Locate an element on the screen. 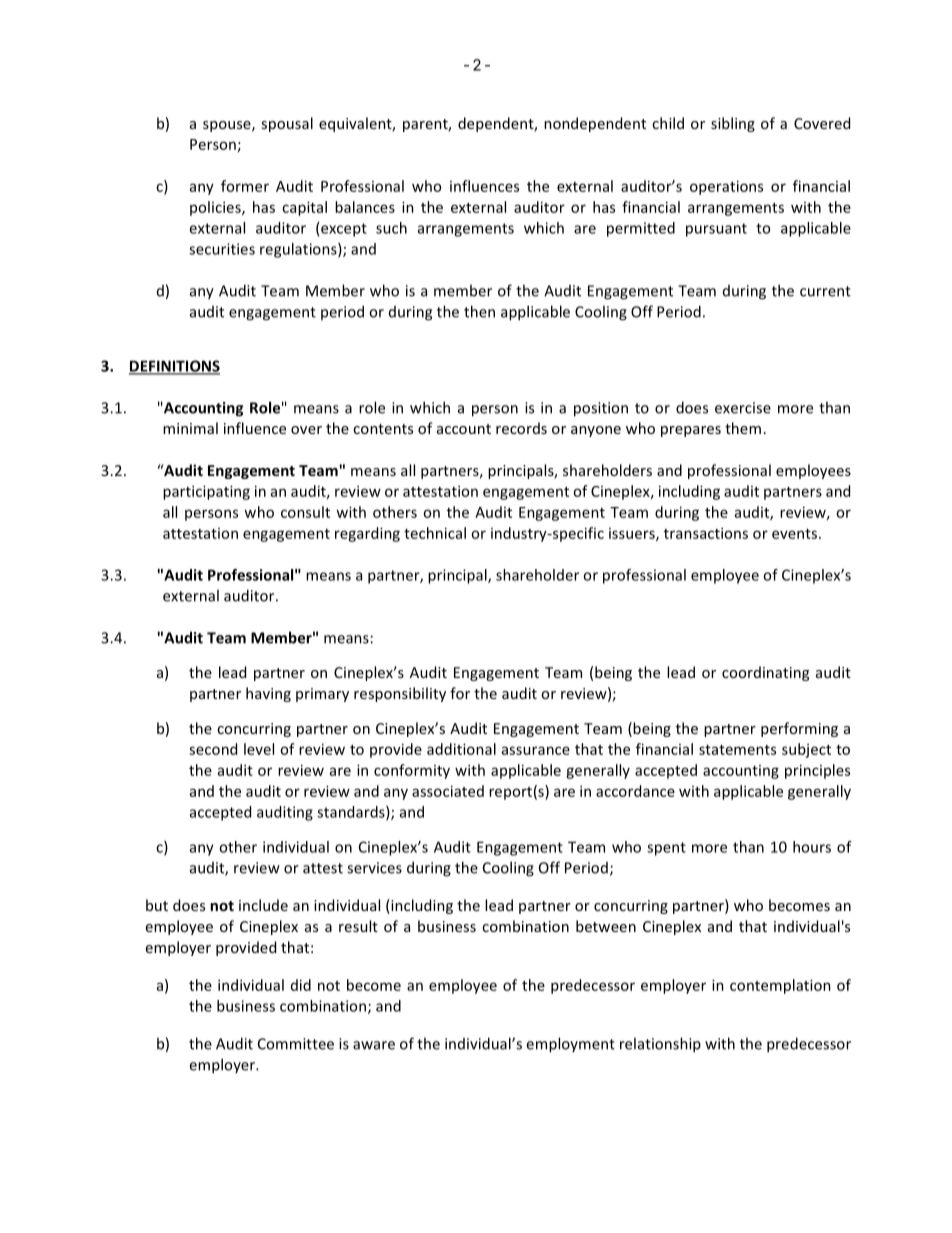 This screenshot has height=1233, width=952. then is located at coordinates (479, 311).
